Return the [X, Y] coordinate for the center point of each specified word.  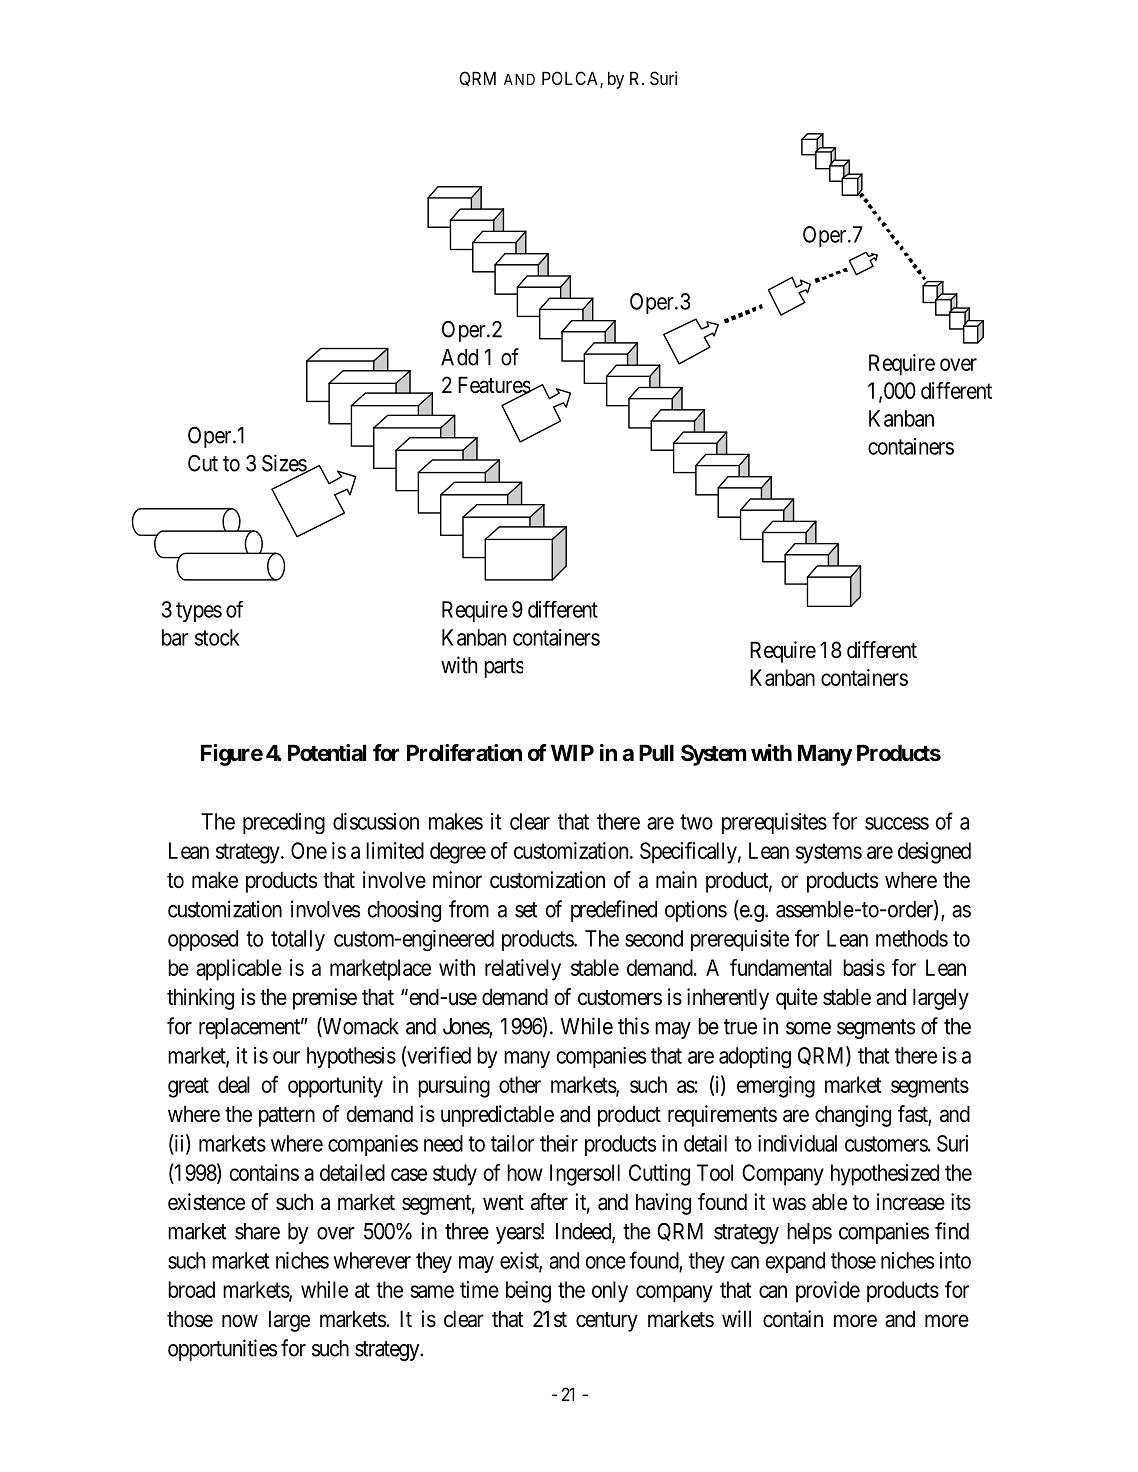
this [633, 1026]
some [808, 1028]
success [897, 823]
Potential [327, 752]
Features [495, 386]
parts [503, 668]
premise [325, 999]
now [240, 1321]
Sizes [285, 464]
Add [459, 357]
